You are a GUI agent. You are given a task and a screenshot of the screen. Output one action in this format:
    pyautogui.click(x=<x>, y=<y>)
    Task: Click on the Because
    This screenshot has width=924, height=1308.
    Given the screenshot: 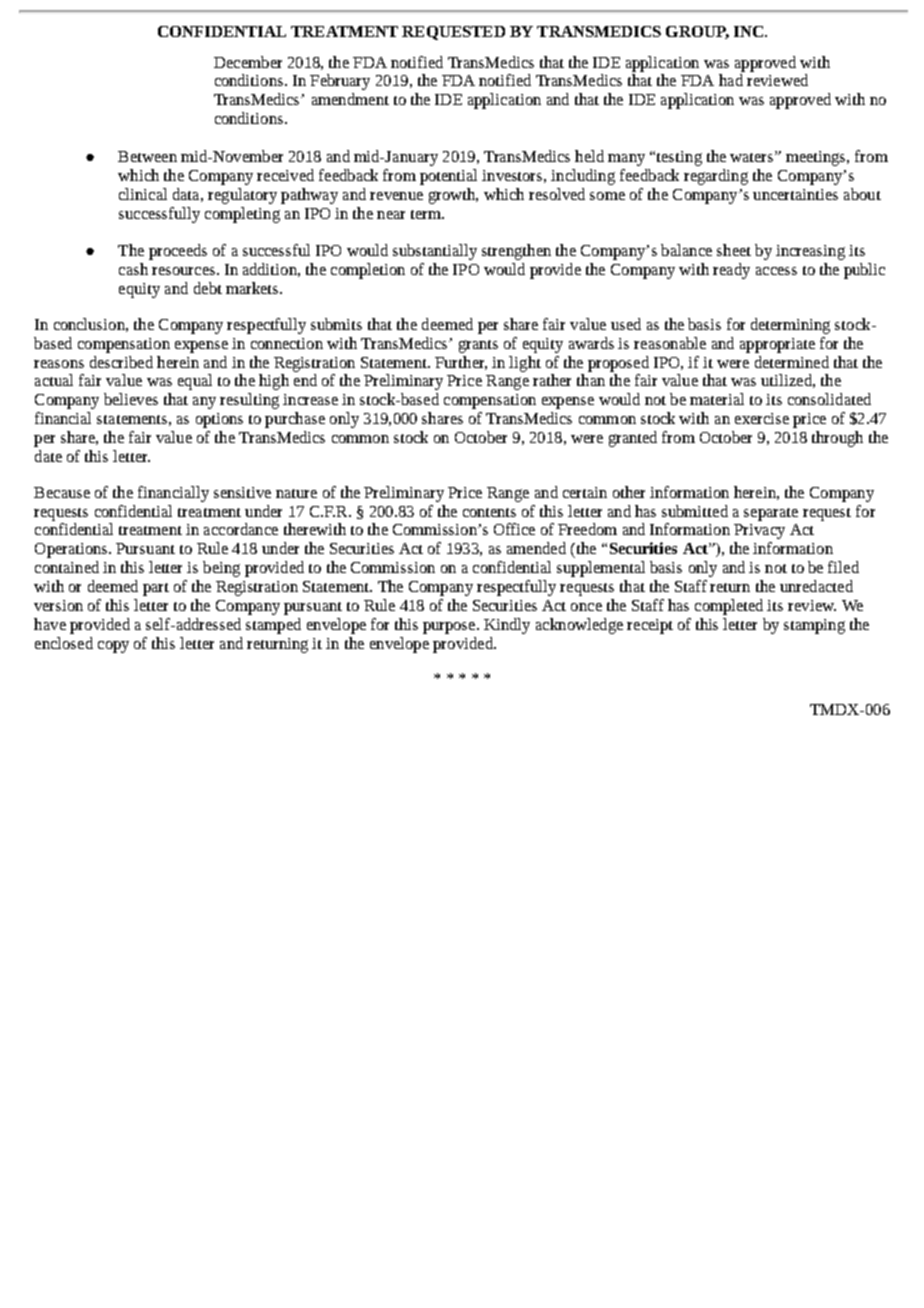 What is the action you would take?
    pyautogui.click(x=62, y=492)
